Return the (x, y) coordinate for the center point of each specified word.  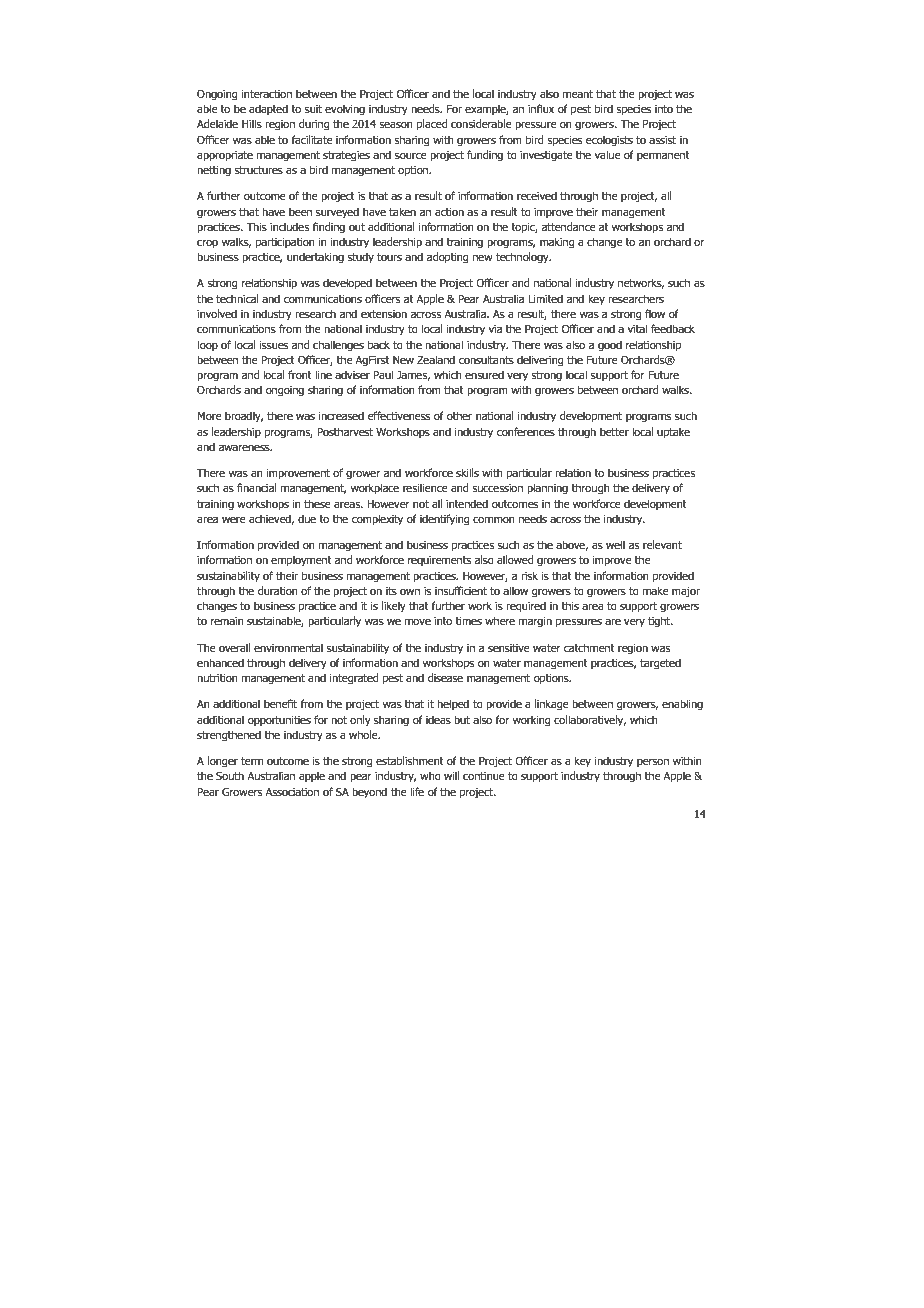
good (610, 346)
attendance (569, 226)
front (300, 374)
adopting (447, 258)
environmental (288, 647)
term (252, 761)
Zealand (436, 359)
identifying (444, 520)
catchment (589, 647)
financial (257, 487)
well (615, 544)
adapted (268, 109)
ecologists (609, 141)
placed (432, 125)
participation (285, 243)
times (468, 621)
